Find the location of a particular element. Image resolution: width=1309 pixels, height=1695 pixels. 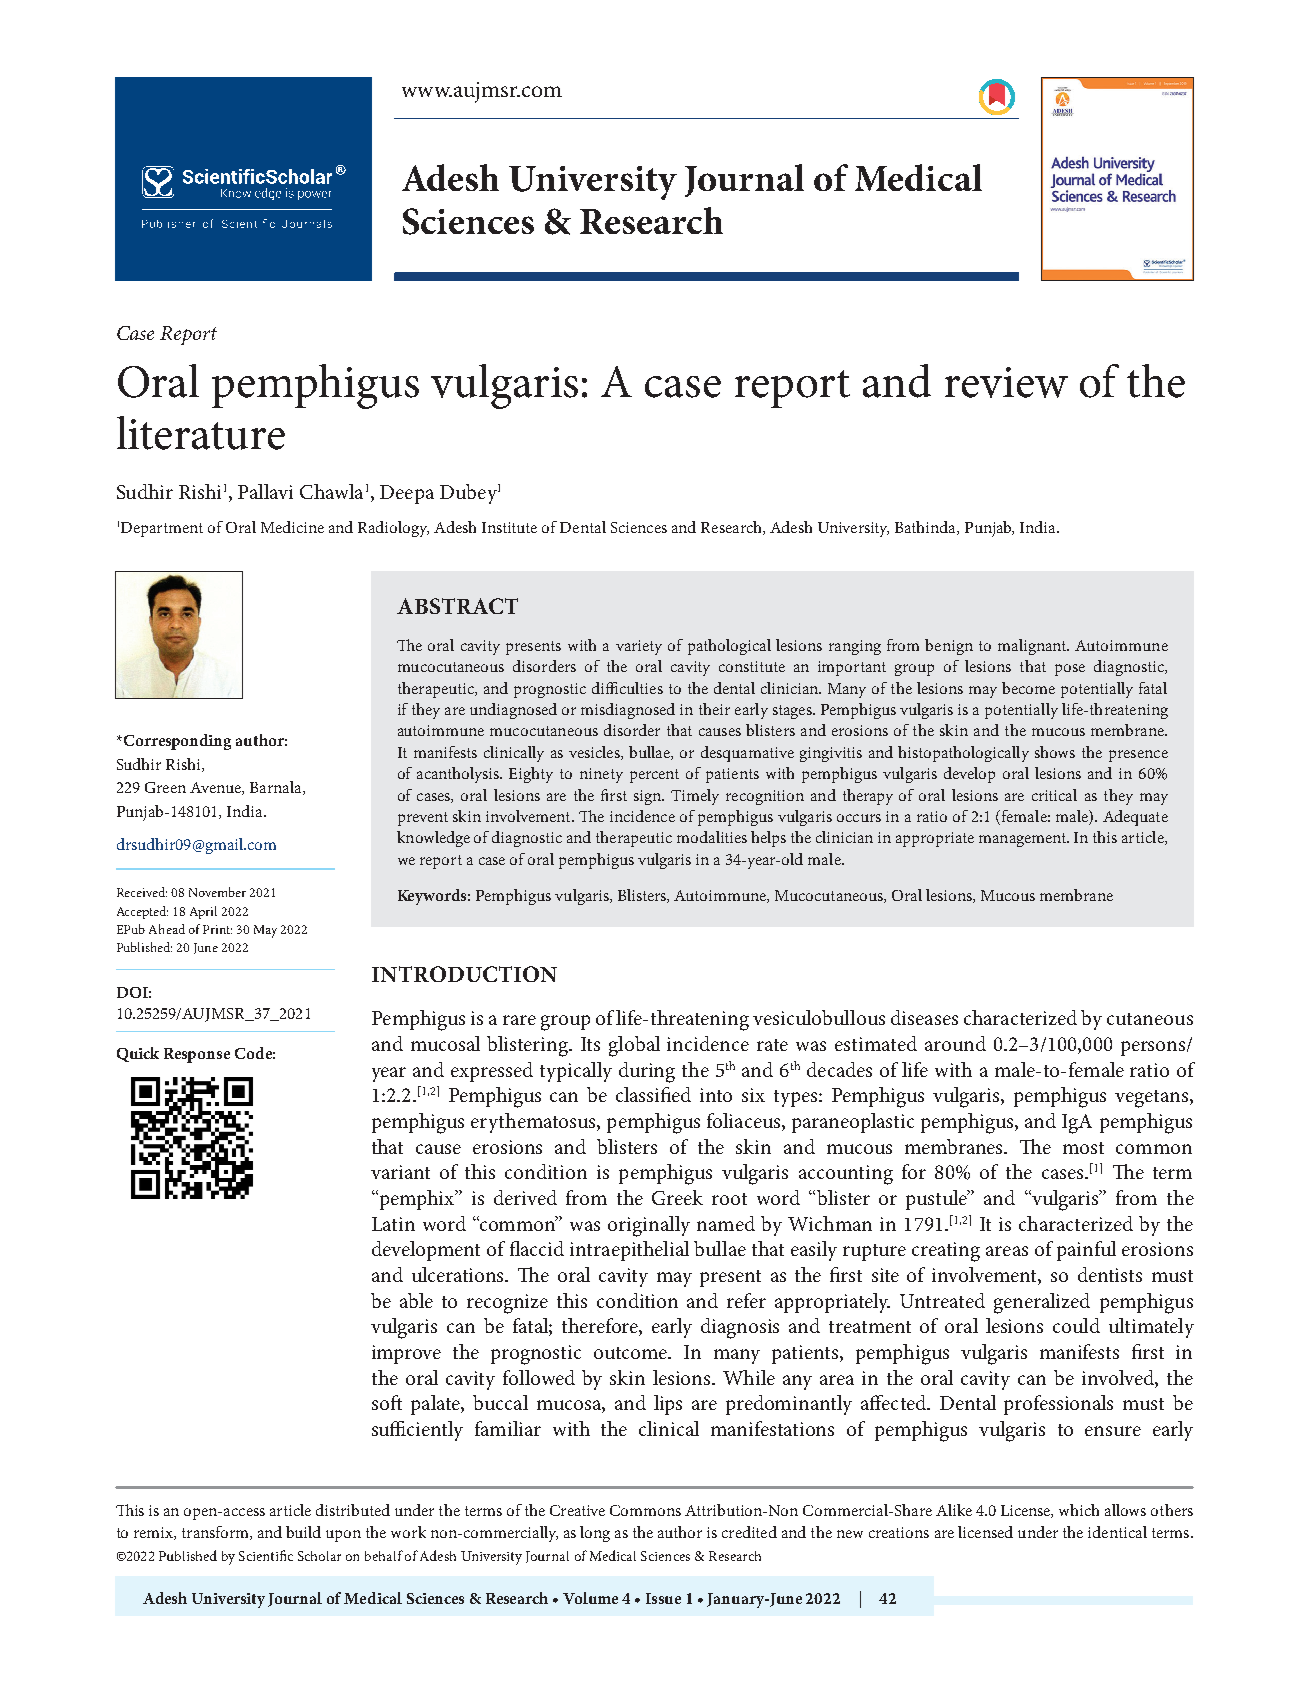

Greek is located at coordinates (677, 1197).
